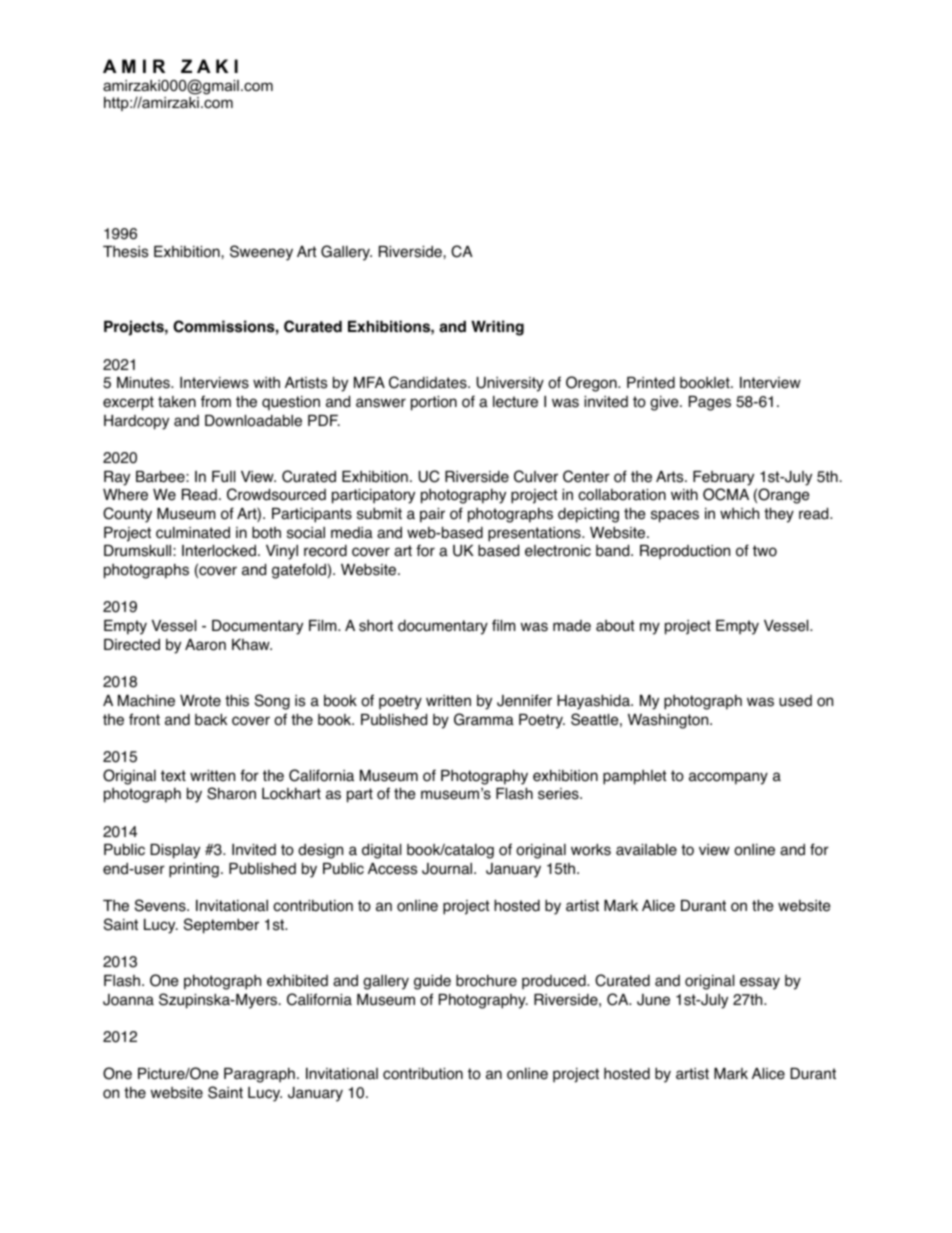  Describe the element at coordinates (432, 982) in the document. I see `guide` at that location.
